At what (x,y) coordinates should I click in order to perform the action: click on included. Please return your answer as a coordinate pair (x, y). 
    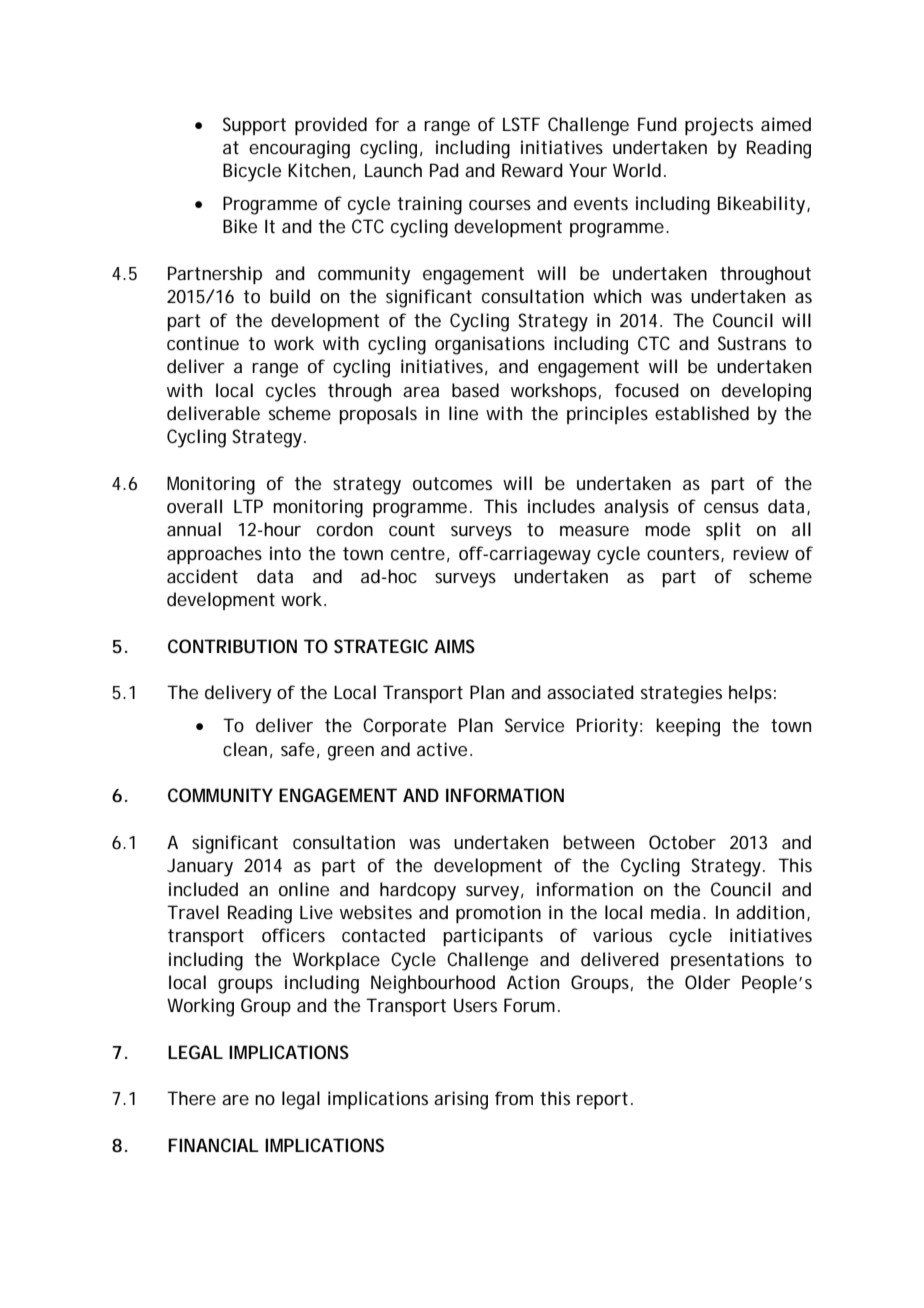
    Looking at the image, I should click on (203, 889).
